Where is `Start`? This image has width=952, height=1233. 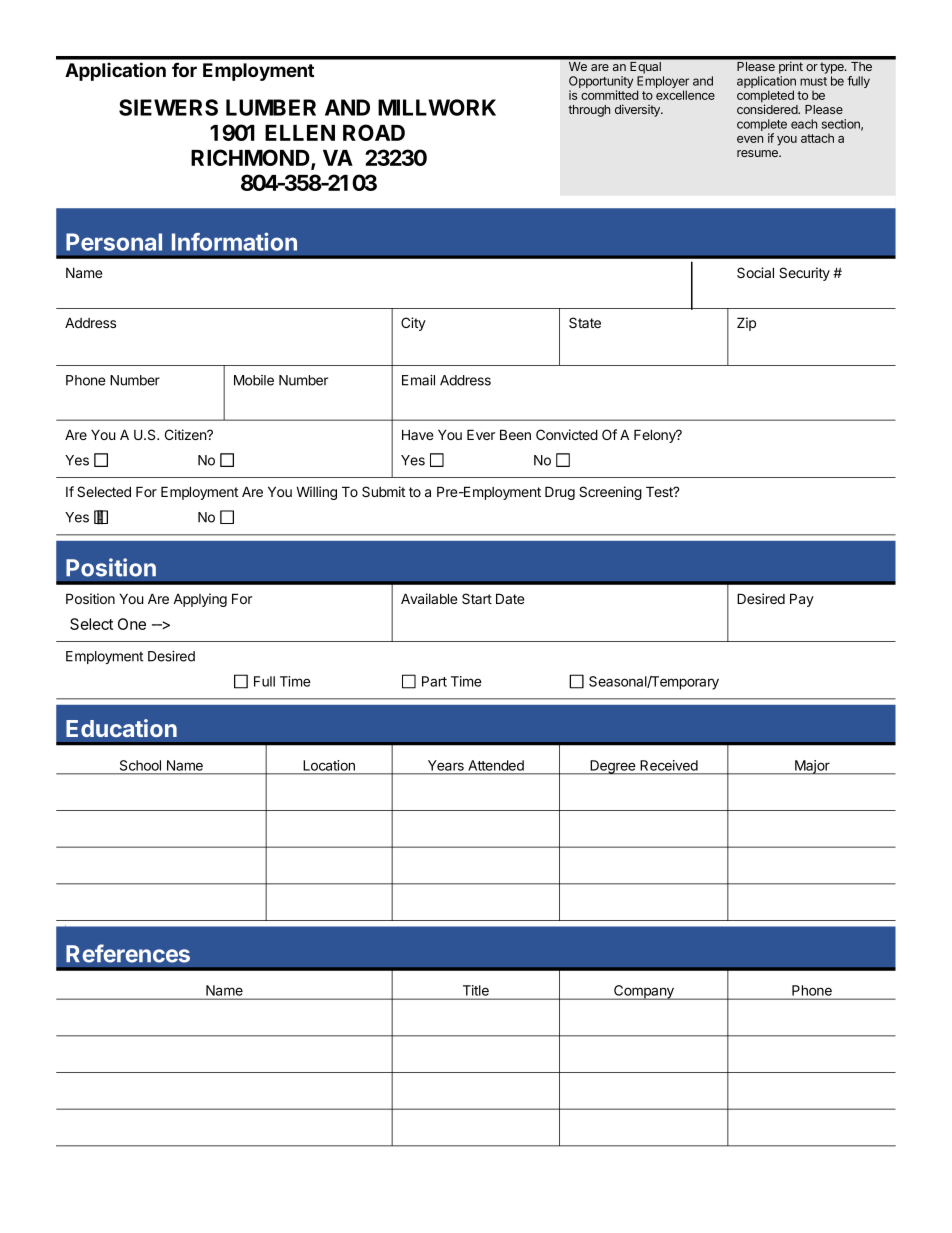 Start is located at coordinates (477, 598).
